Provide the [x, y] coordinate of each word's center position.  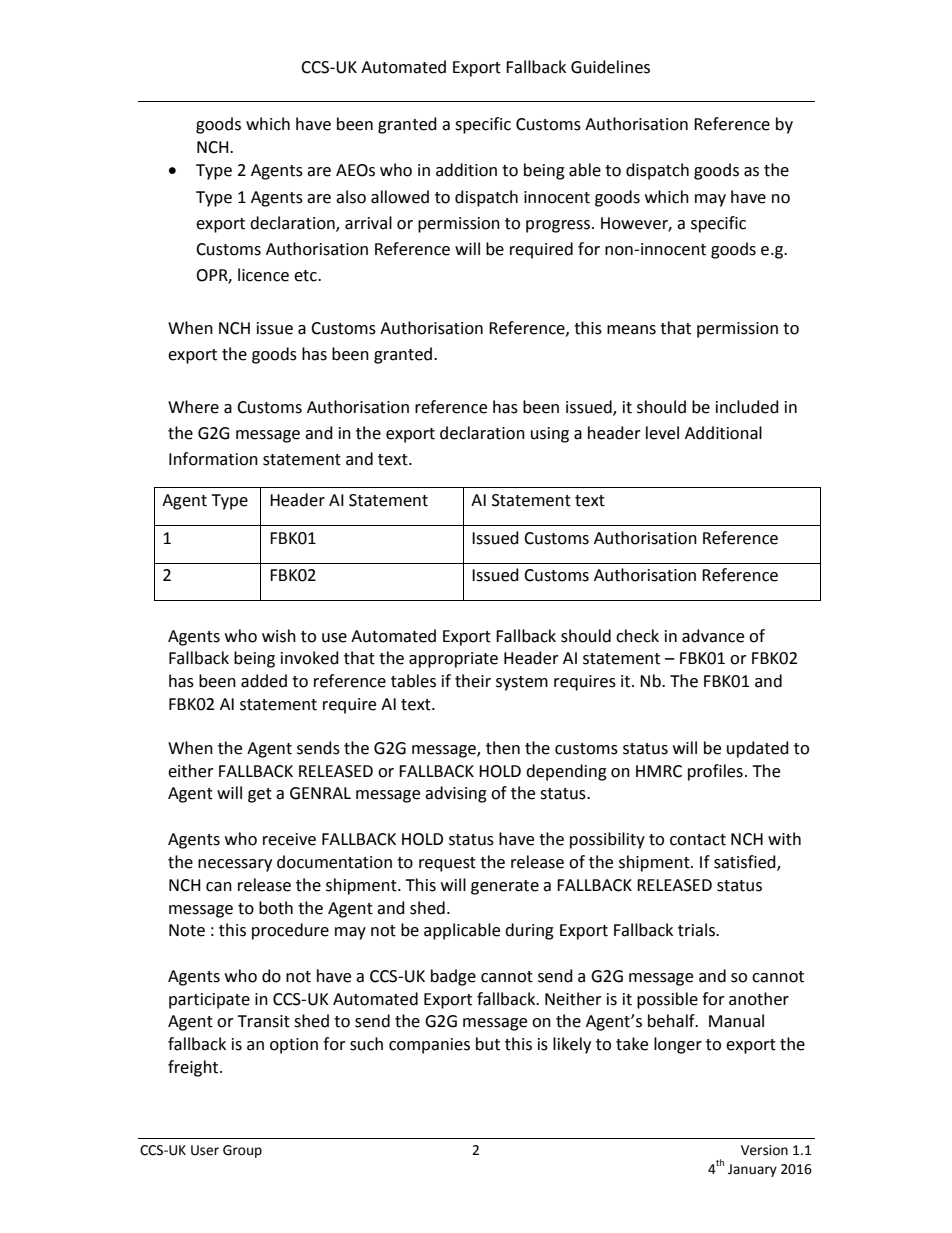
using [550, 435]
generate [505, 887]
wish [279, 636]
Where [193, 407]
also [351, 197]
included [747, 407]
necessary [235, 865]
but [488, 1044]
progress [559, 226]
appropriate [453, 660]
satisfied [746, 862]
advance [713, 636]
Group [242, 1151]
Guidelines [610, 67]
